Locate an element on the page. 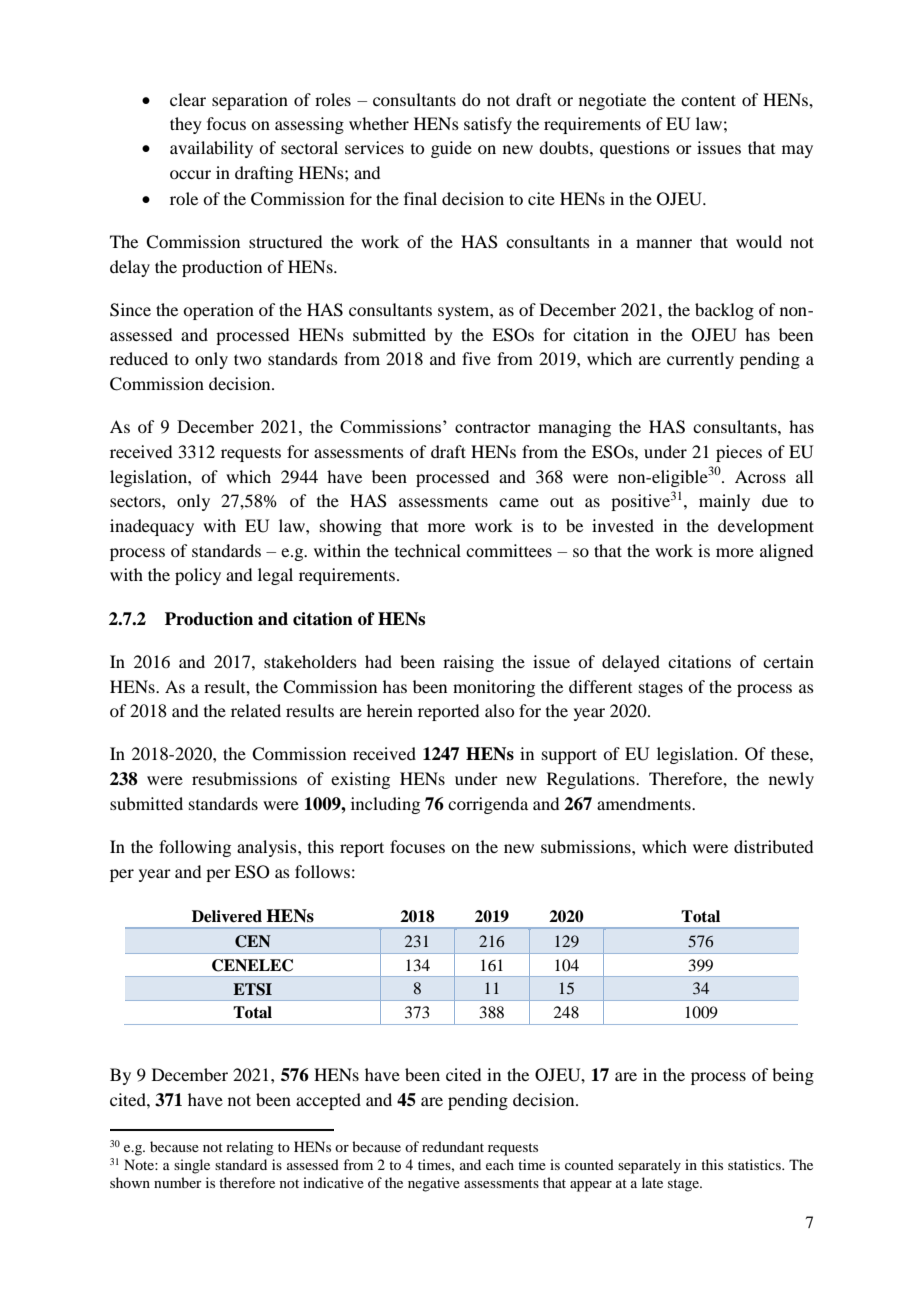 The image size is (924, 1308). policy is located at coordinates (198, 576).
